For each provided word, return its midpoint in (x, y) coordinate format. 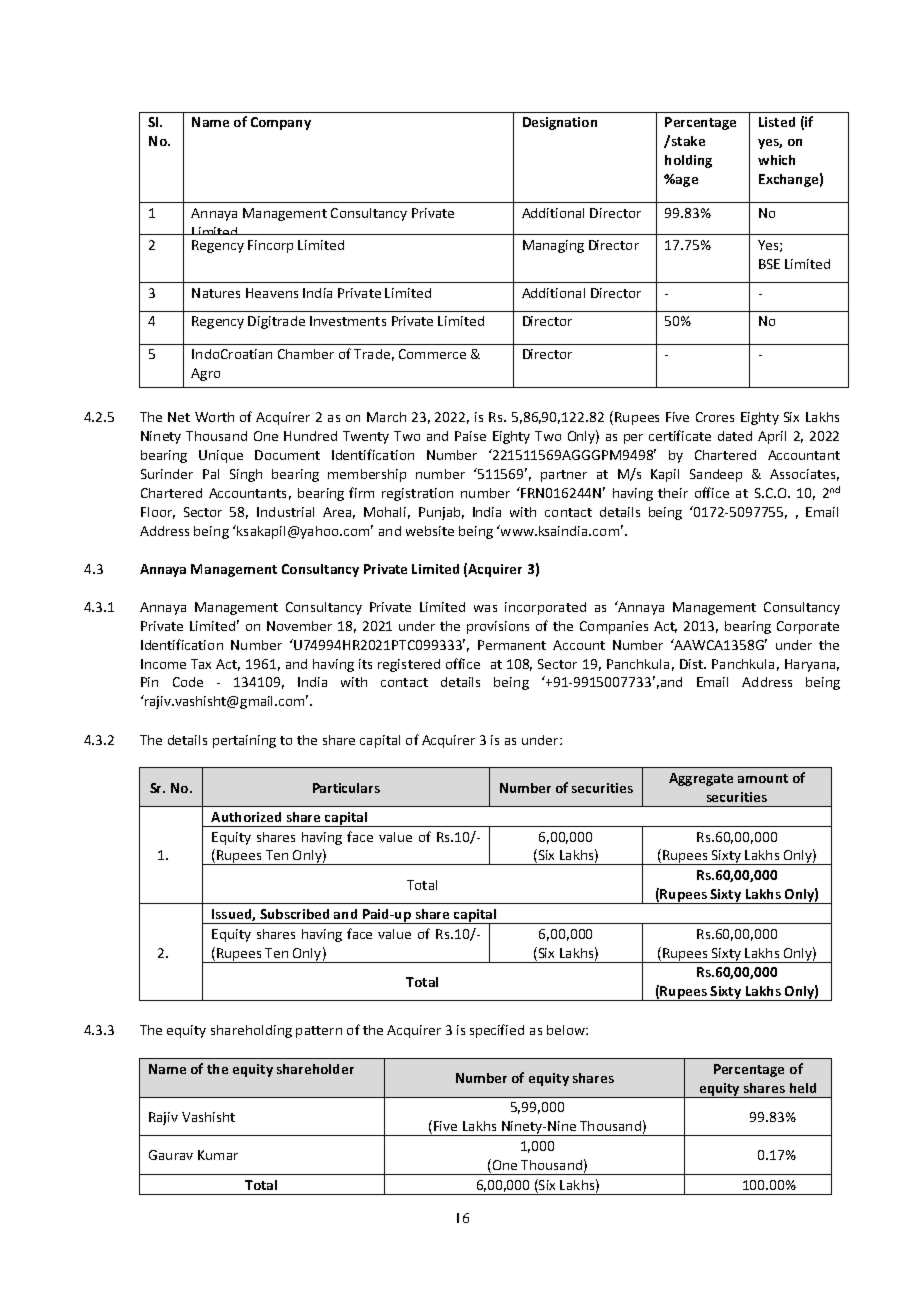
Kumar (218, 1155)
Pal (211, 474)
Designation (560, 123)
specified (497, 1031)
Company (281, 123)
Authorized (246, 817)
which (776, 160)
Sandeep (716, 475)
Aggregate (701, 779)
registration (417, 494)
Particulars (346, 788)
